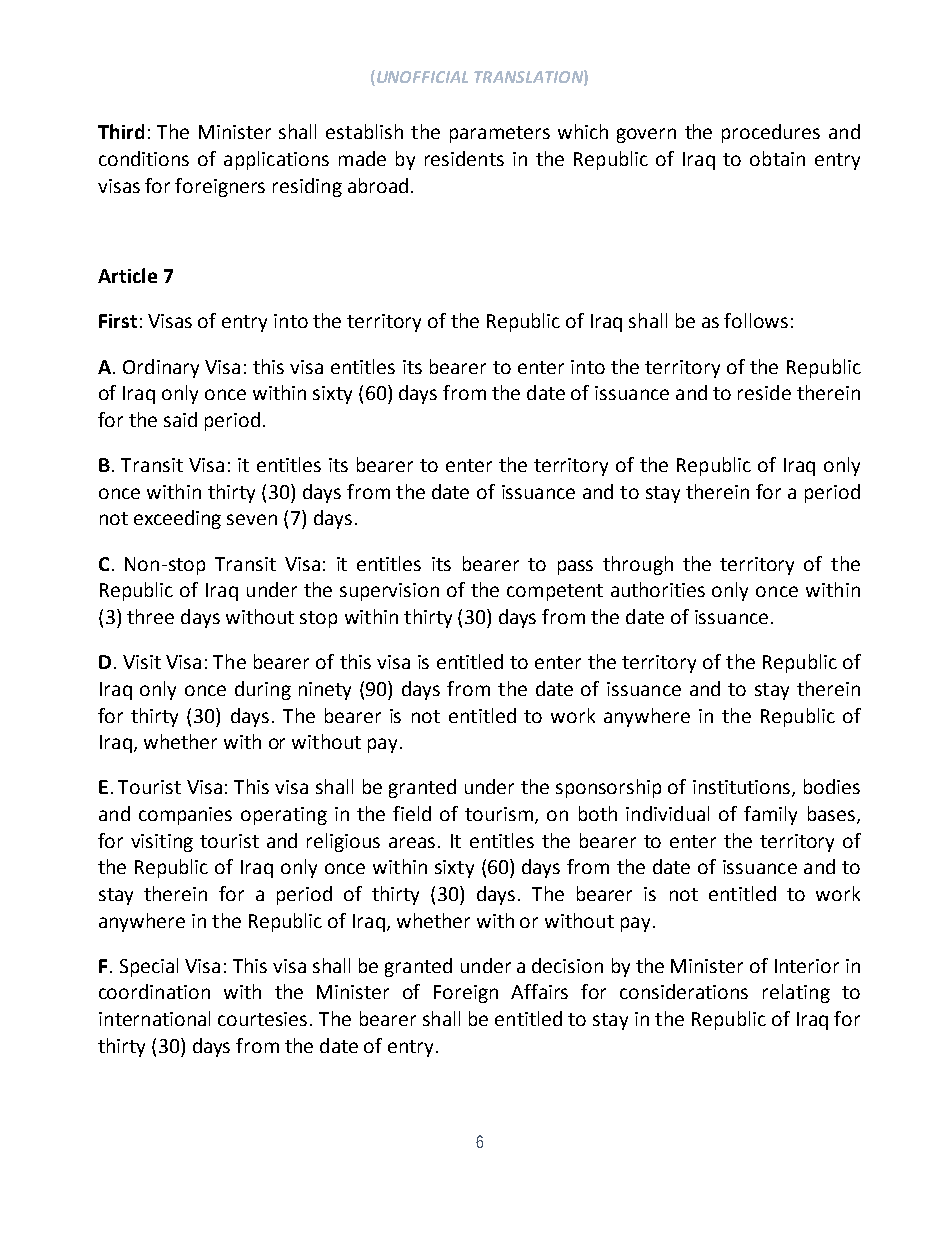 This image has width=952, height=1233. Describe the element at coordinates (121, 131) in the image. I see `Third` at that location.
